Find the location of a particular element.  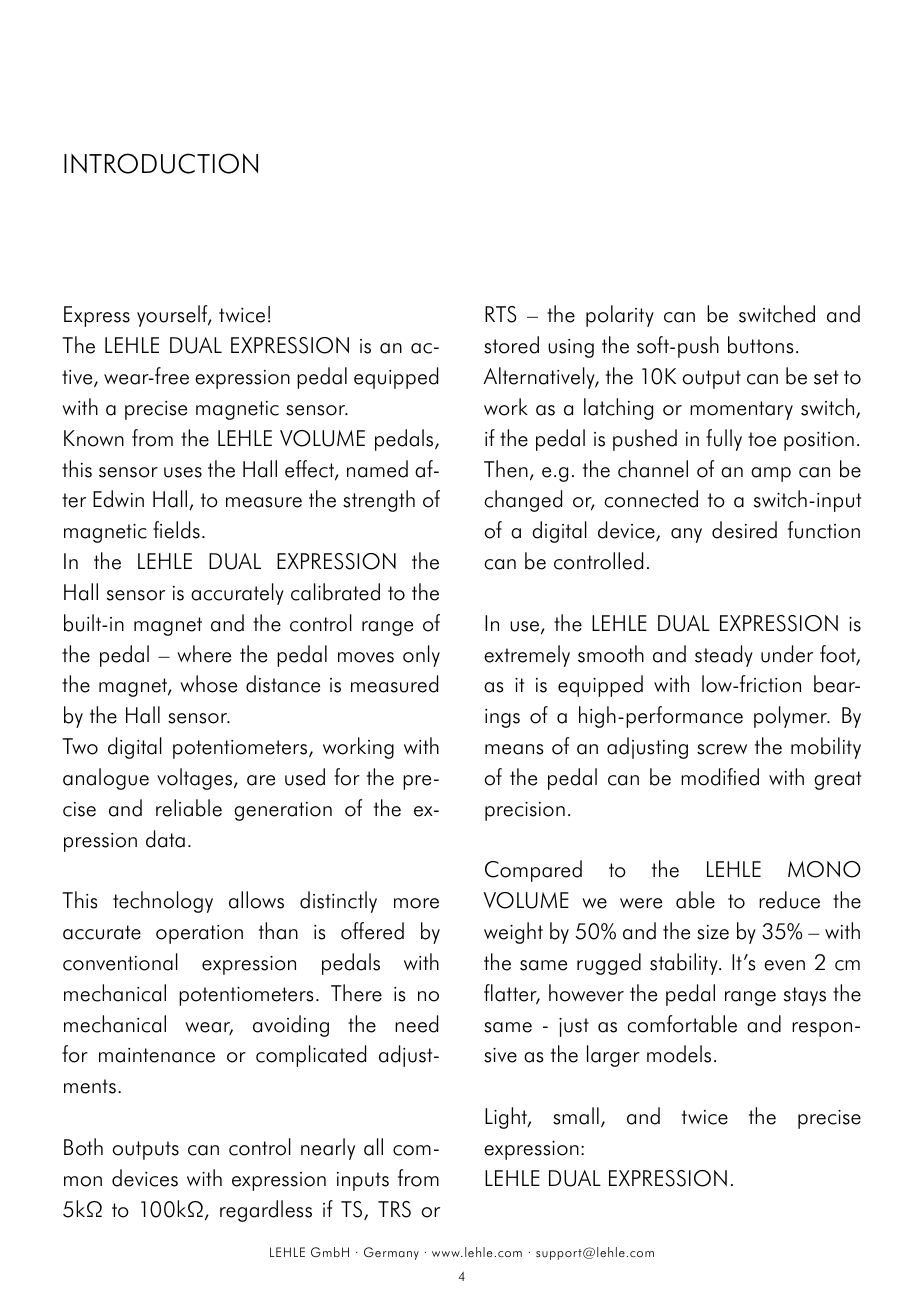

regardless is located at coordinates (266, 1211).
